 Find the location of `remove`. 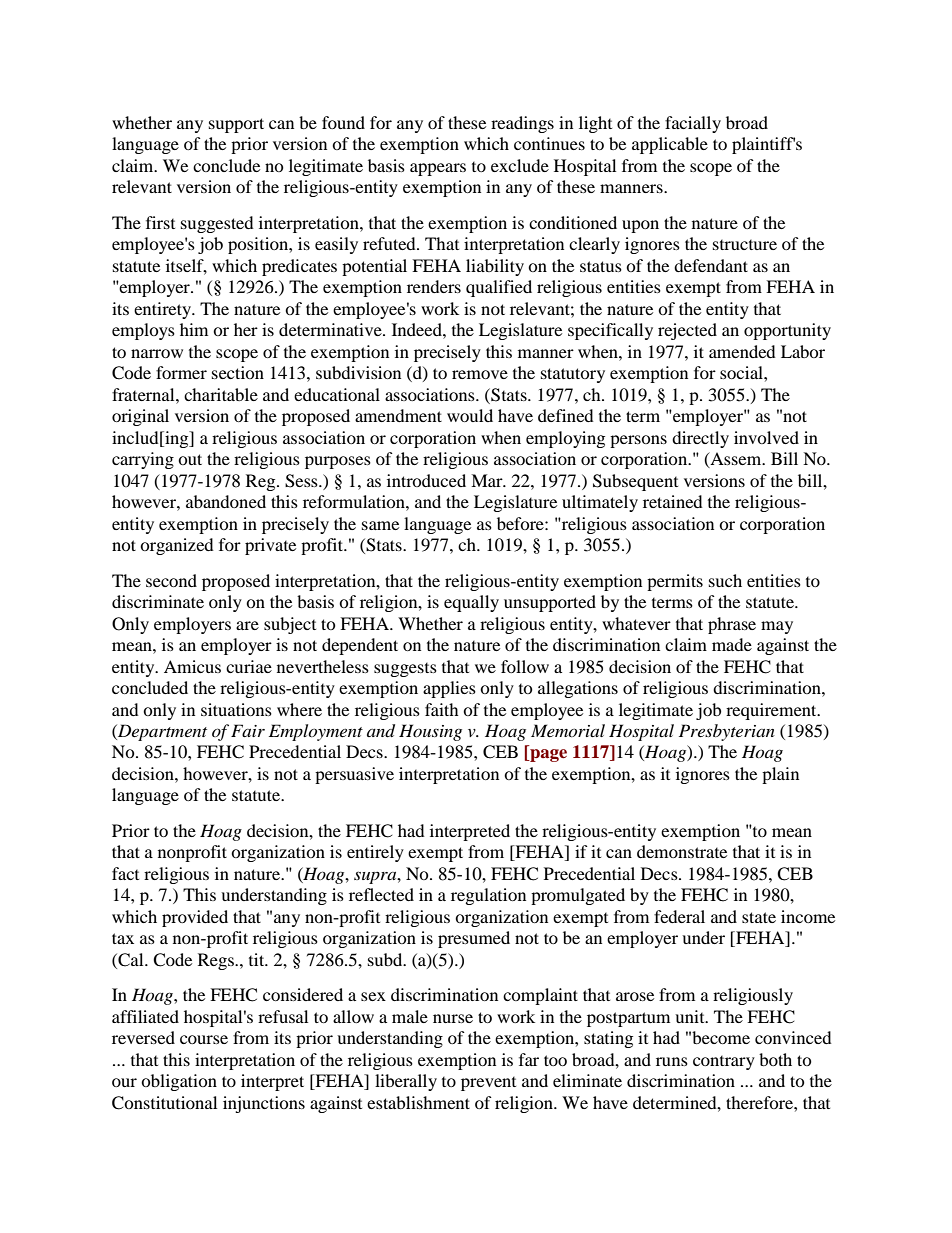

remove is located at coordinates (480, 374).
